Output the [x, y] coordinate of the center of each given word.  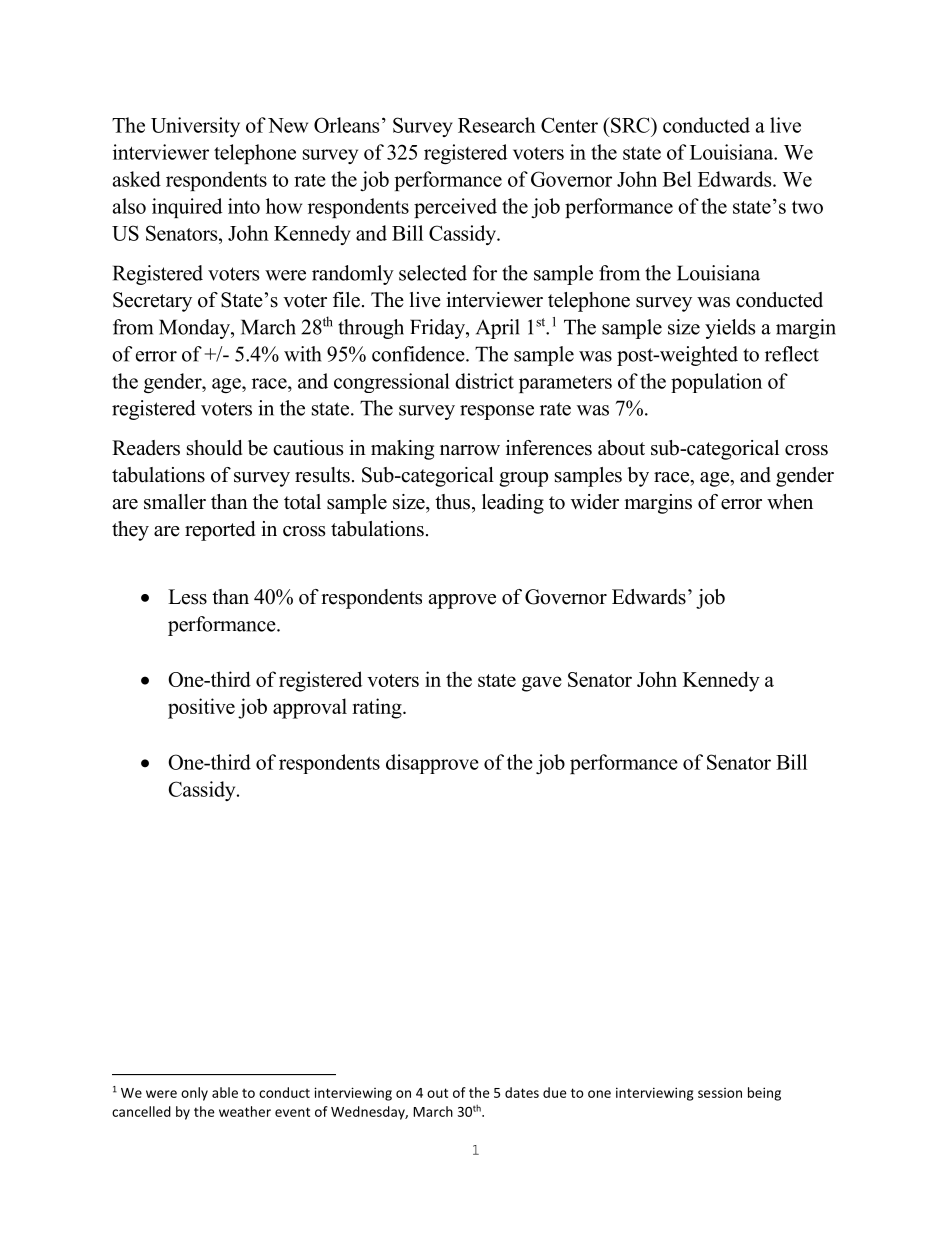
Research [497, 125]
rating [378, 708]
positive [201, 708]
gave [542, 684]
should [214, 448]
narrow [470, 450]
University [195, 127]
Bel [677, 179]
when [790, 502]
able [225, 1092]
